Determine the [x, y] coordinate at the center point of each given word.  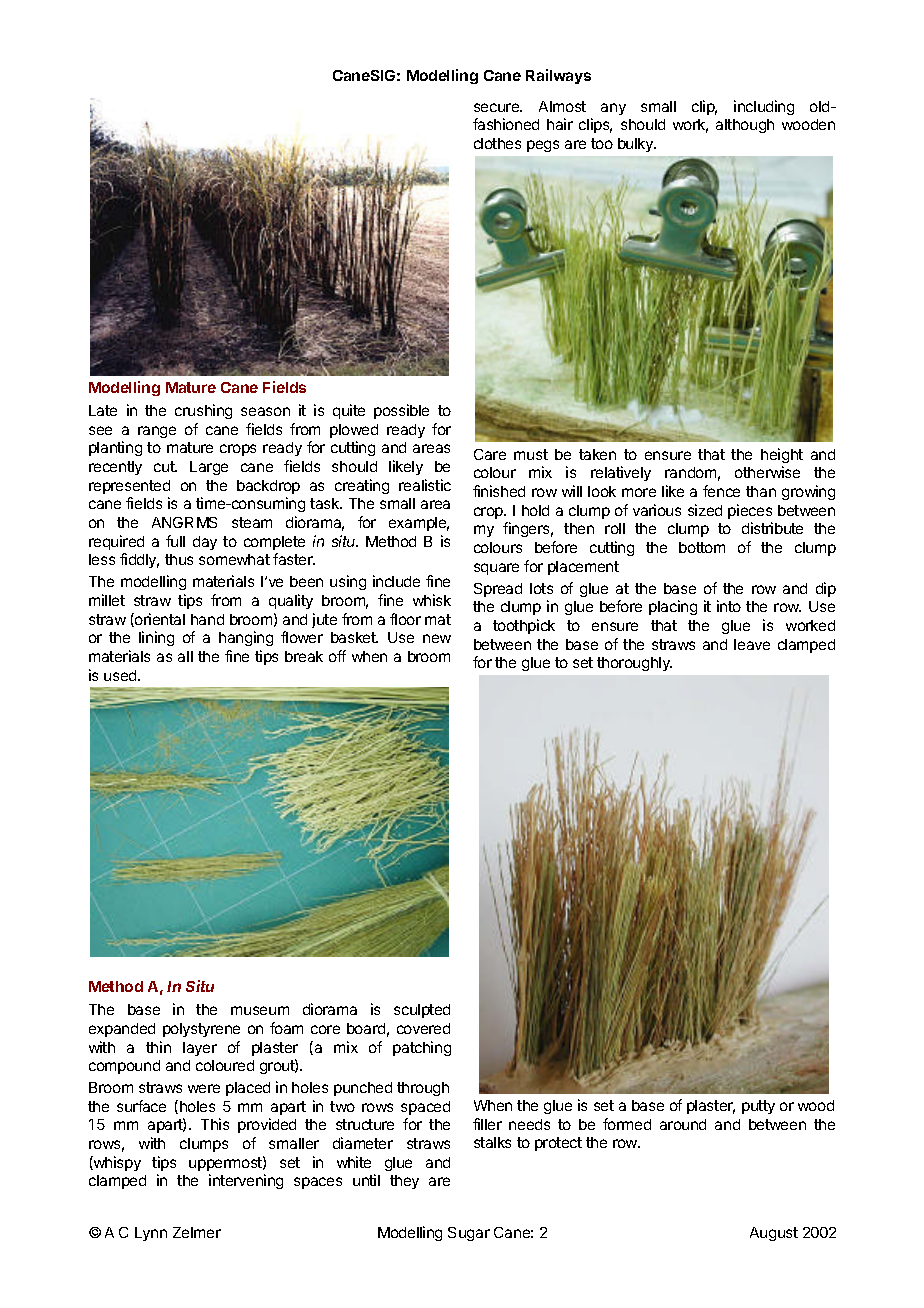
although [745, 126]
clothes [497, 143]
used [121, 675]
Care [490, 454]
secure [498, 107]
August [774, 1234]
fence [721, 491]
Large [209, 468]
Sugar [469, 1234]
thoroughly [634, 664]
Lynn [151, 1234]
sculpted [422, 1011]
